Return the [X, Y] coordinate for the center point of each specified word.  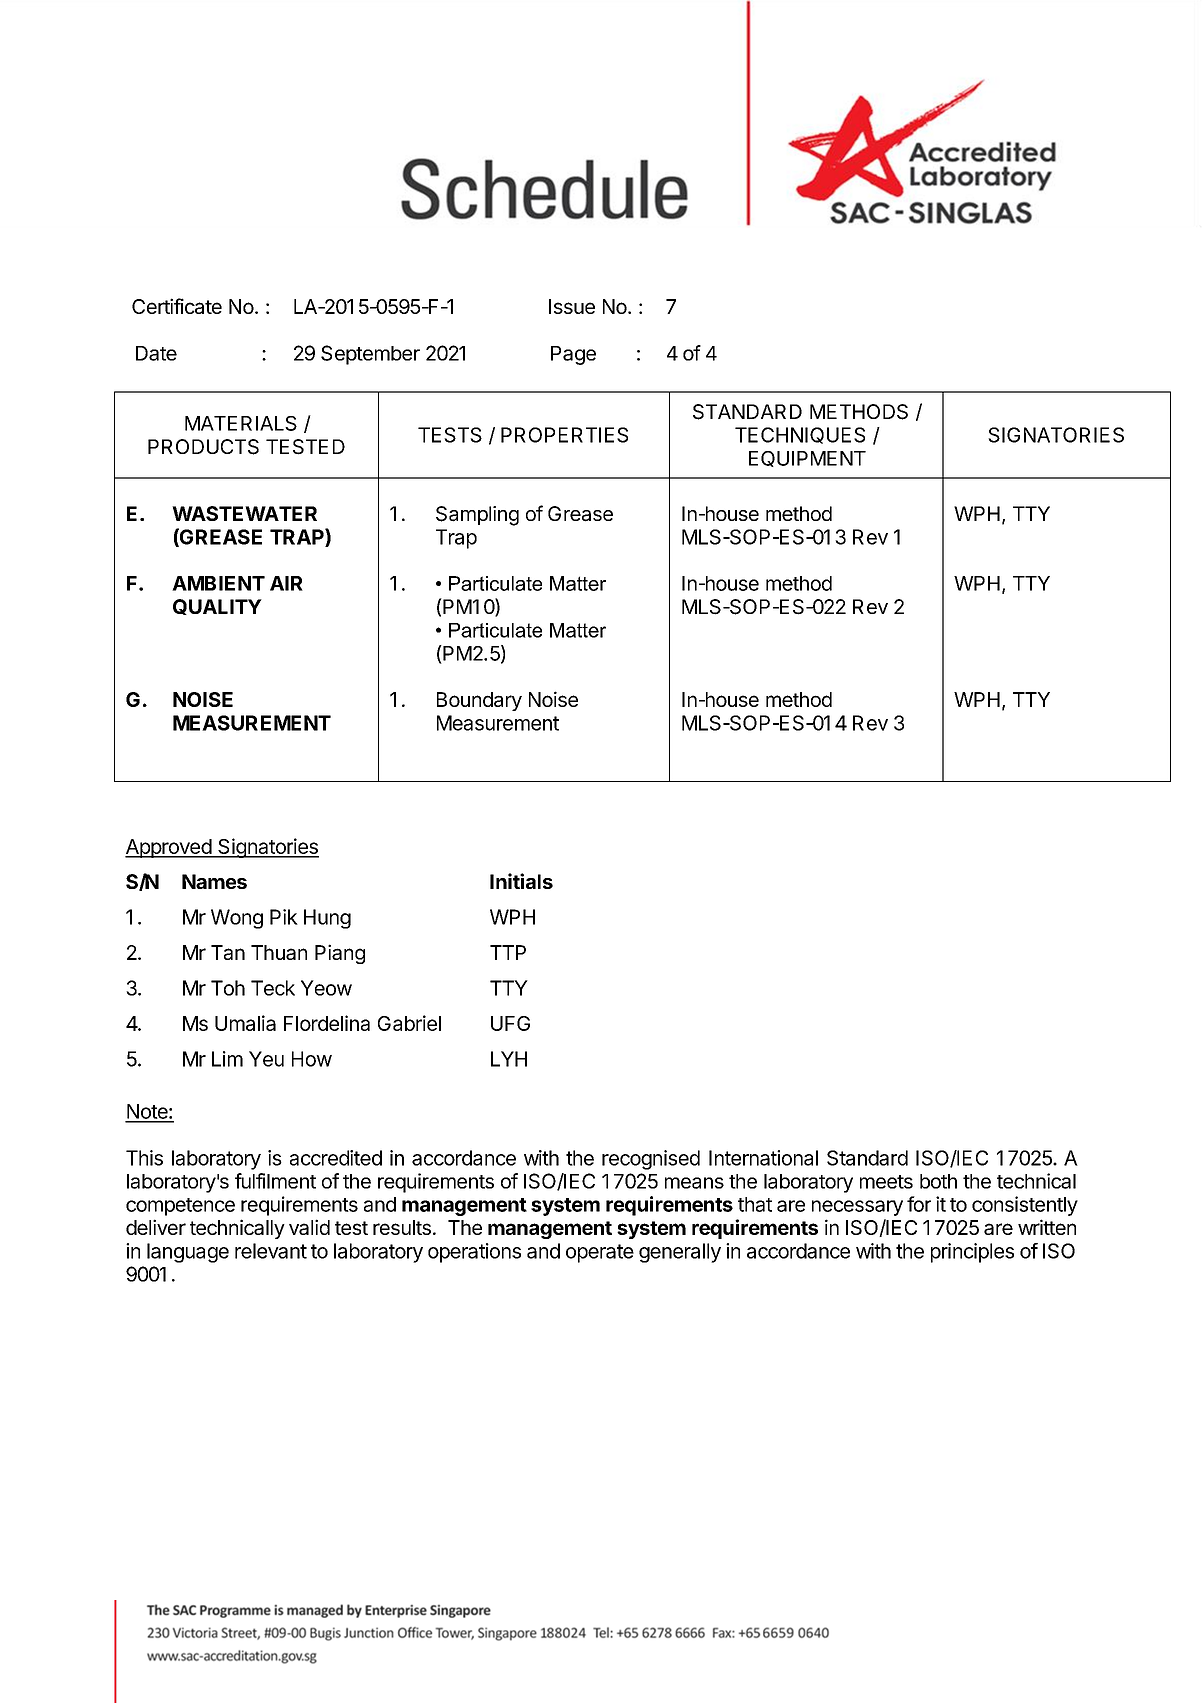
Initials [521, 881]
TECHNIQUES [800, 435]
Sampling [477, 516]
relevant [271, 1251]
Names [214, 881]
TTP [508, 952]
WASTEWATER [244, 513]
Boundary [479, 701]
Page [573, 355]
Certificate [177, 306]
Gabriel [409, 1023]
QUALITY [217, 607]
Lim [227, 1059]
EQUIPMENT [807, 459]
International [763, 1158]
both [938, 1181]
